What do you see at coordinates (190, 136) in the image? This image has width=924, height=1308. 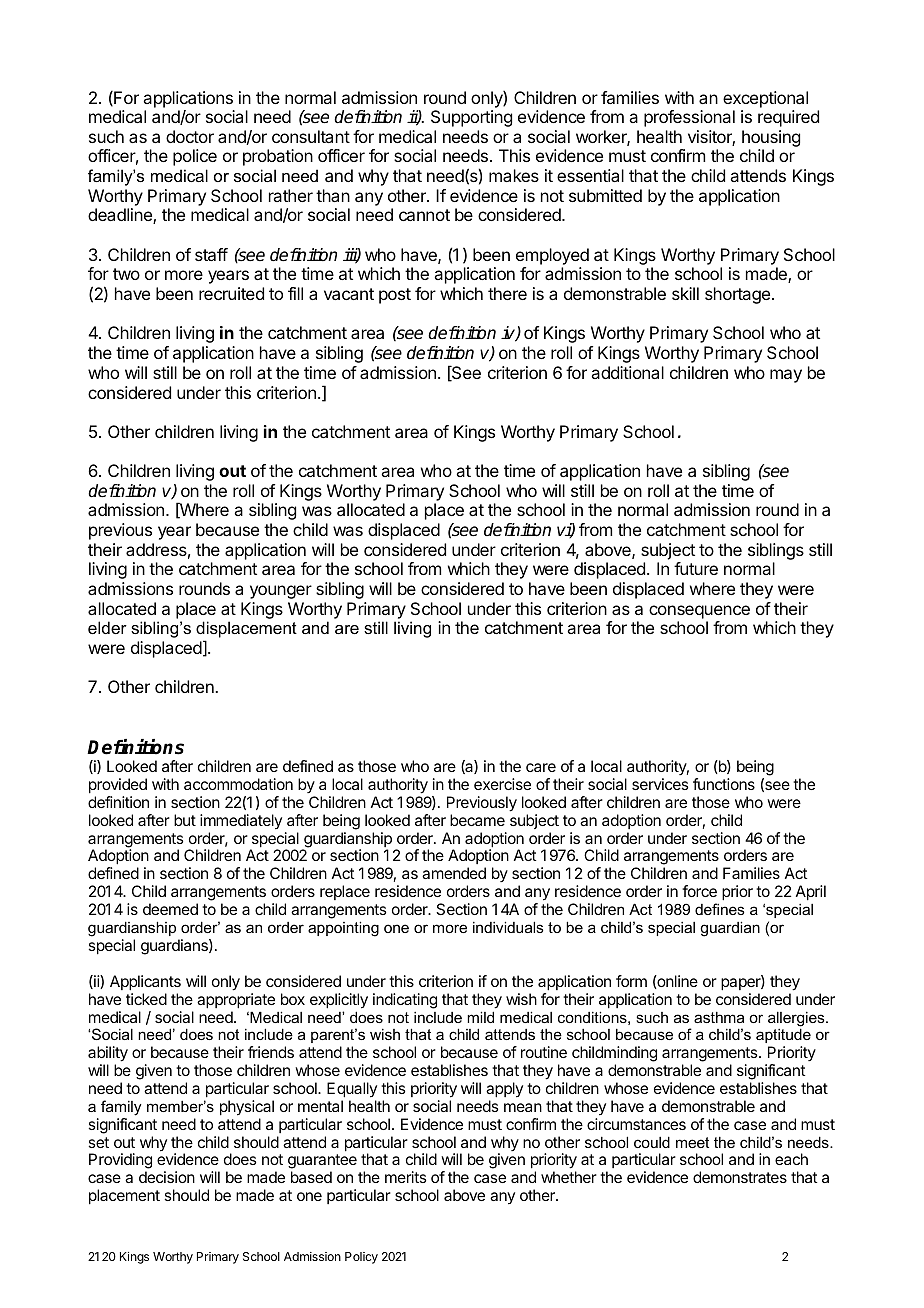 I see `doctor` at bounding box center [190, 136].
